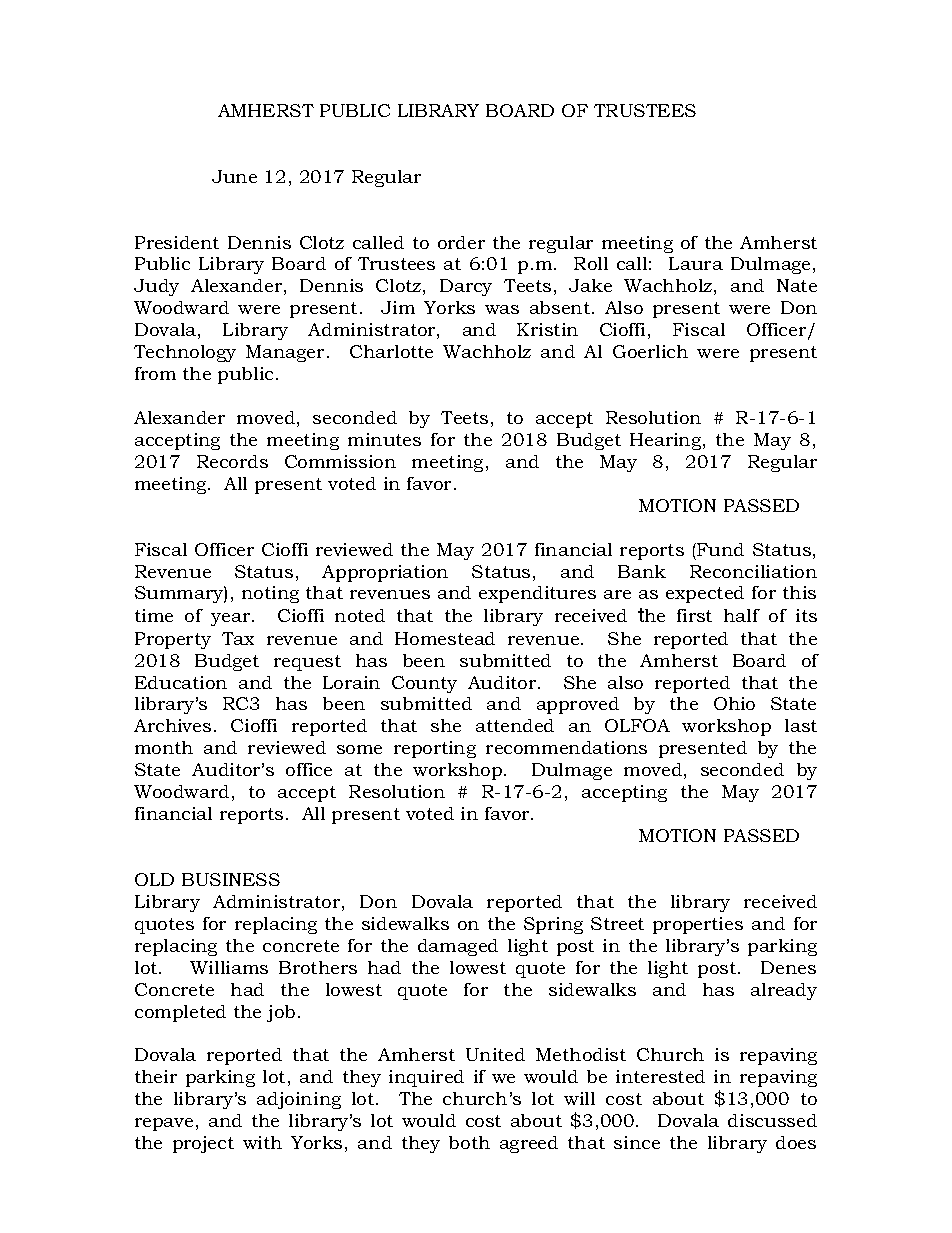 This screenshot has width=952, height=1233. What do you see at coordinates (238, 638) in the screenshot?
I see `Tax` at bounding box center [238, 638].
